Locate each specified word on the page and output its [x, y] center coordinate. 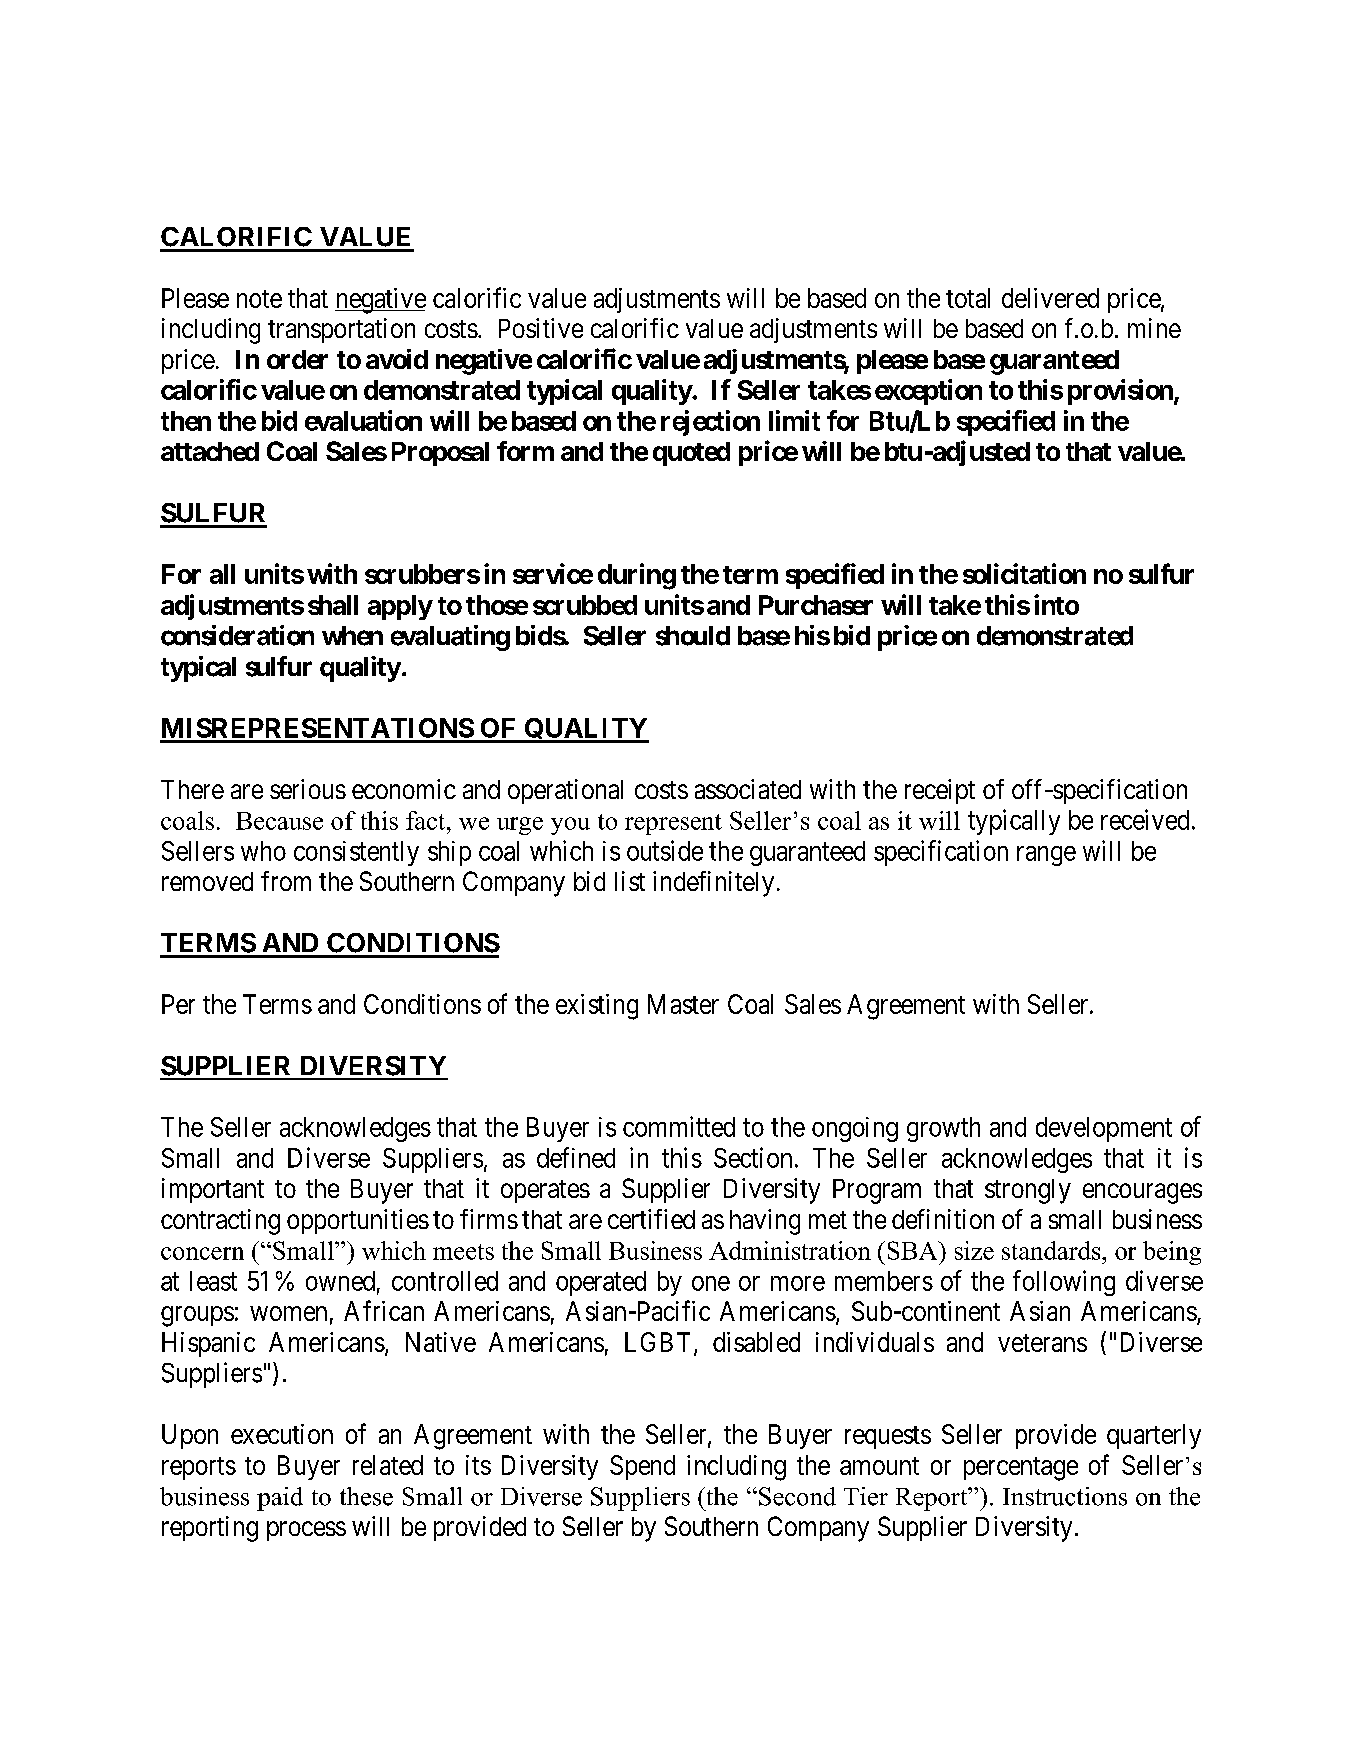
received [1145, 819]
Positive [541, 328]
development [1104, 1129]
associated [748, 789]
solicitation [1024, 573]
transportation [341, 330]
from [286, 881]
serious [308, 789]
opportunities [358, 1221]
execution [282, 1434]
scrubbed [585, 605]
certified [651, 1219]
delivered [1050, 298]
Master [683, 1004]
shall [333, 605]
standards [1052, 1250]
